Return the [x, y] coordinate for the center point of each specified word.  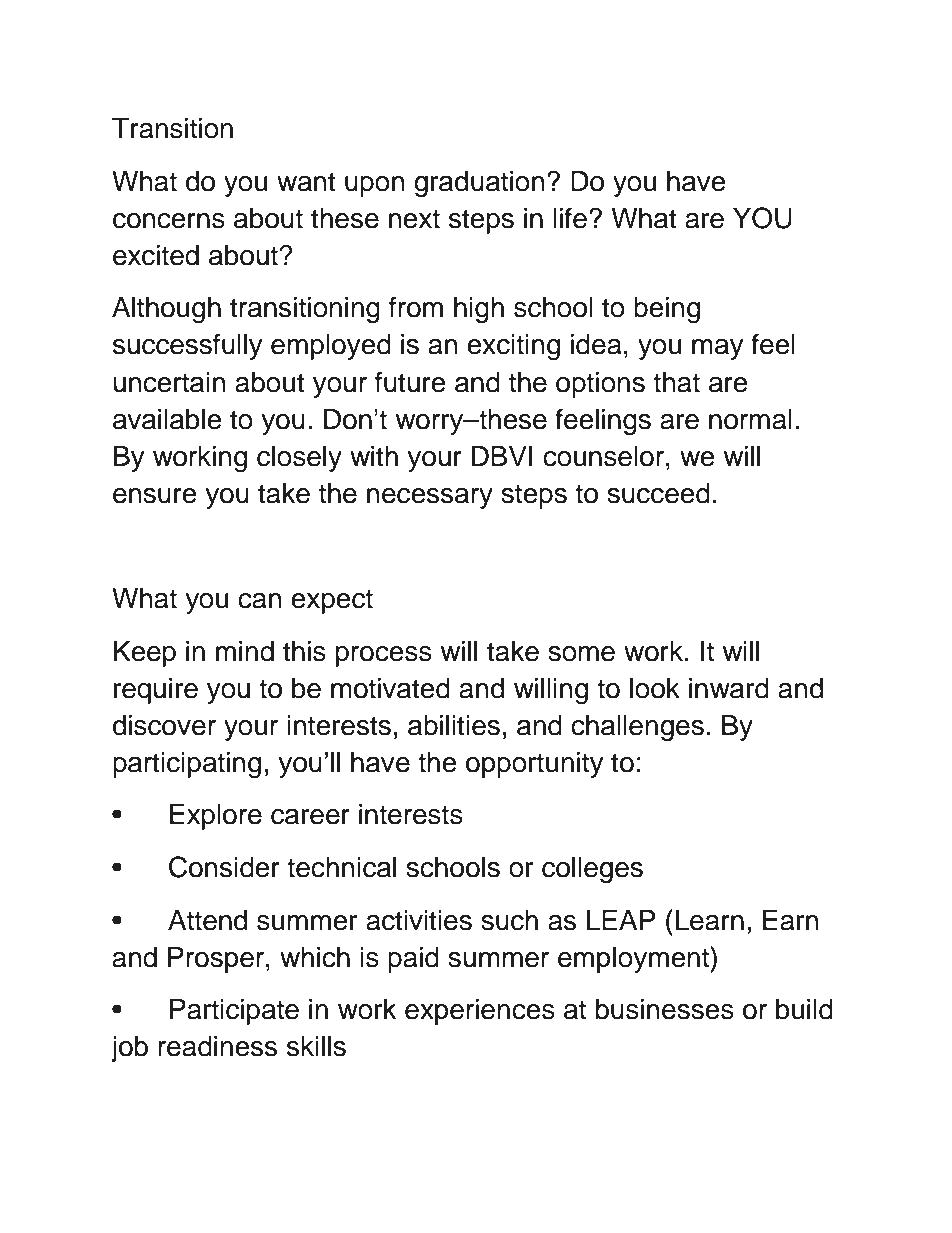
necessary [430, 498]
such [509, 920]
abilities [454, 725]
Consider [224, 867]
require [156, 691]
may [718, 349]
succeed [658, 493]
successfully [188, 346]
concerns [169, 221]
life [570, 218]
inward [729, 688]
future [410, 382]
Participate [234, 1012]
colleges [592, 870]
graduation [479, 184]
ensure [155, 496]
